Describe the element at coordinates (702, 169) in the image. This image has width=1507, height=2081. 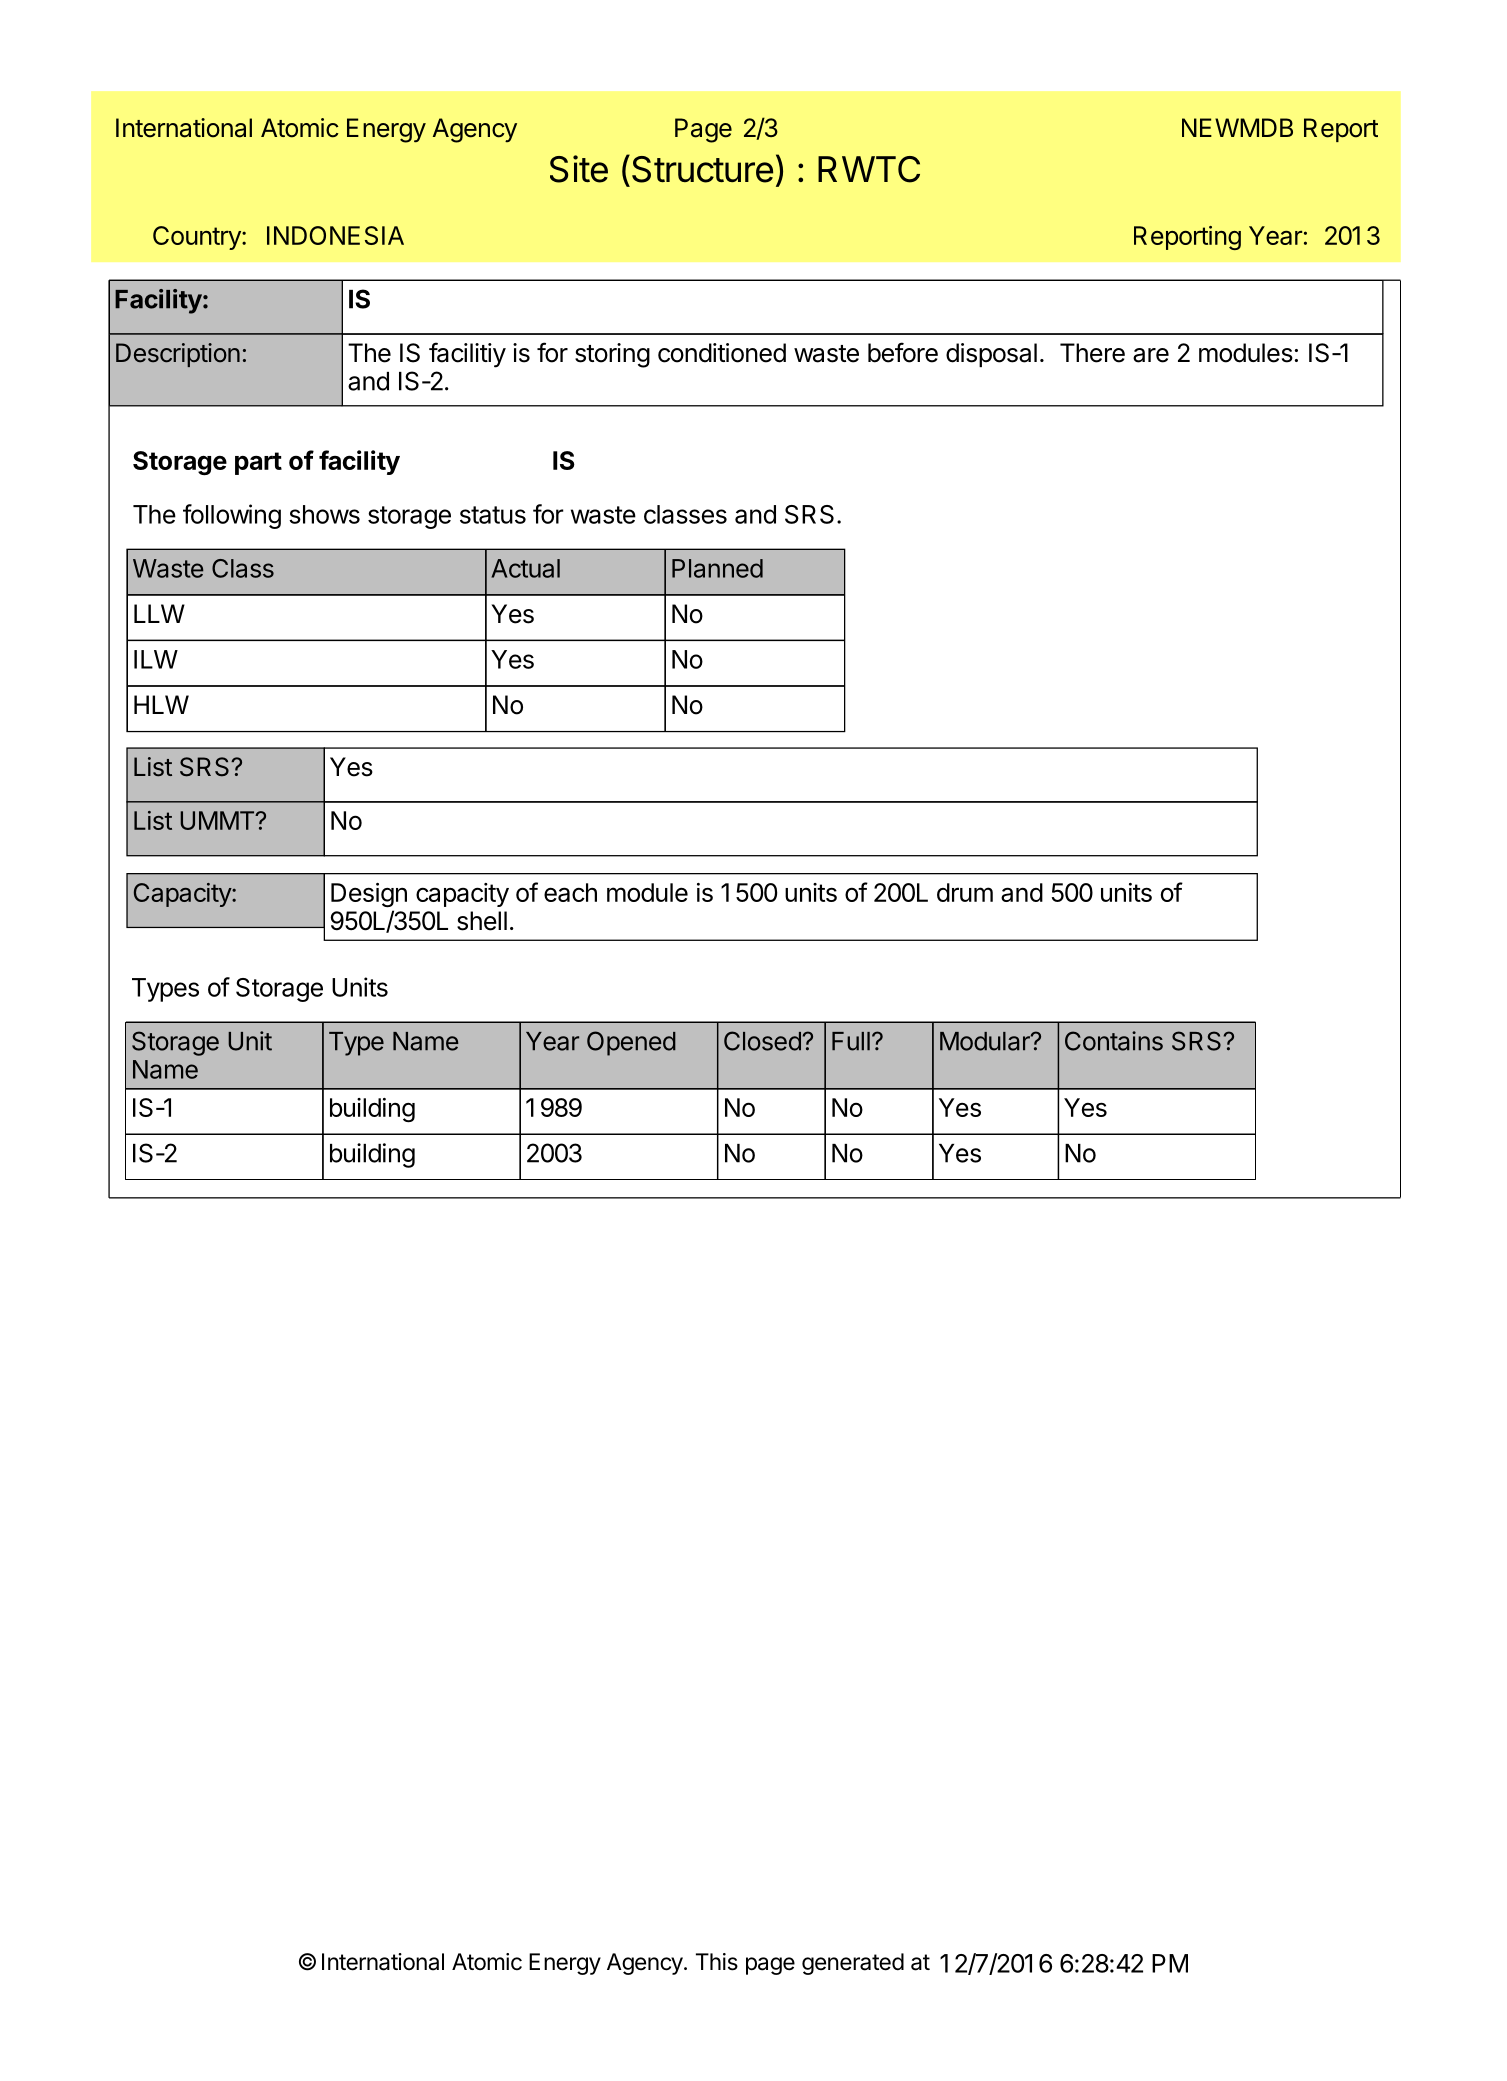
I see `Structure` at that location.
